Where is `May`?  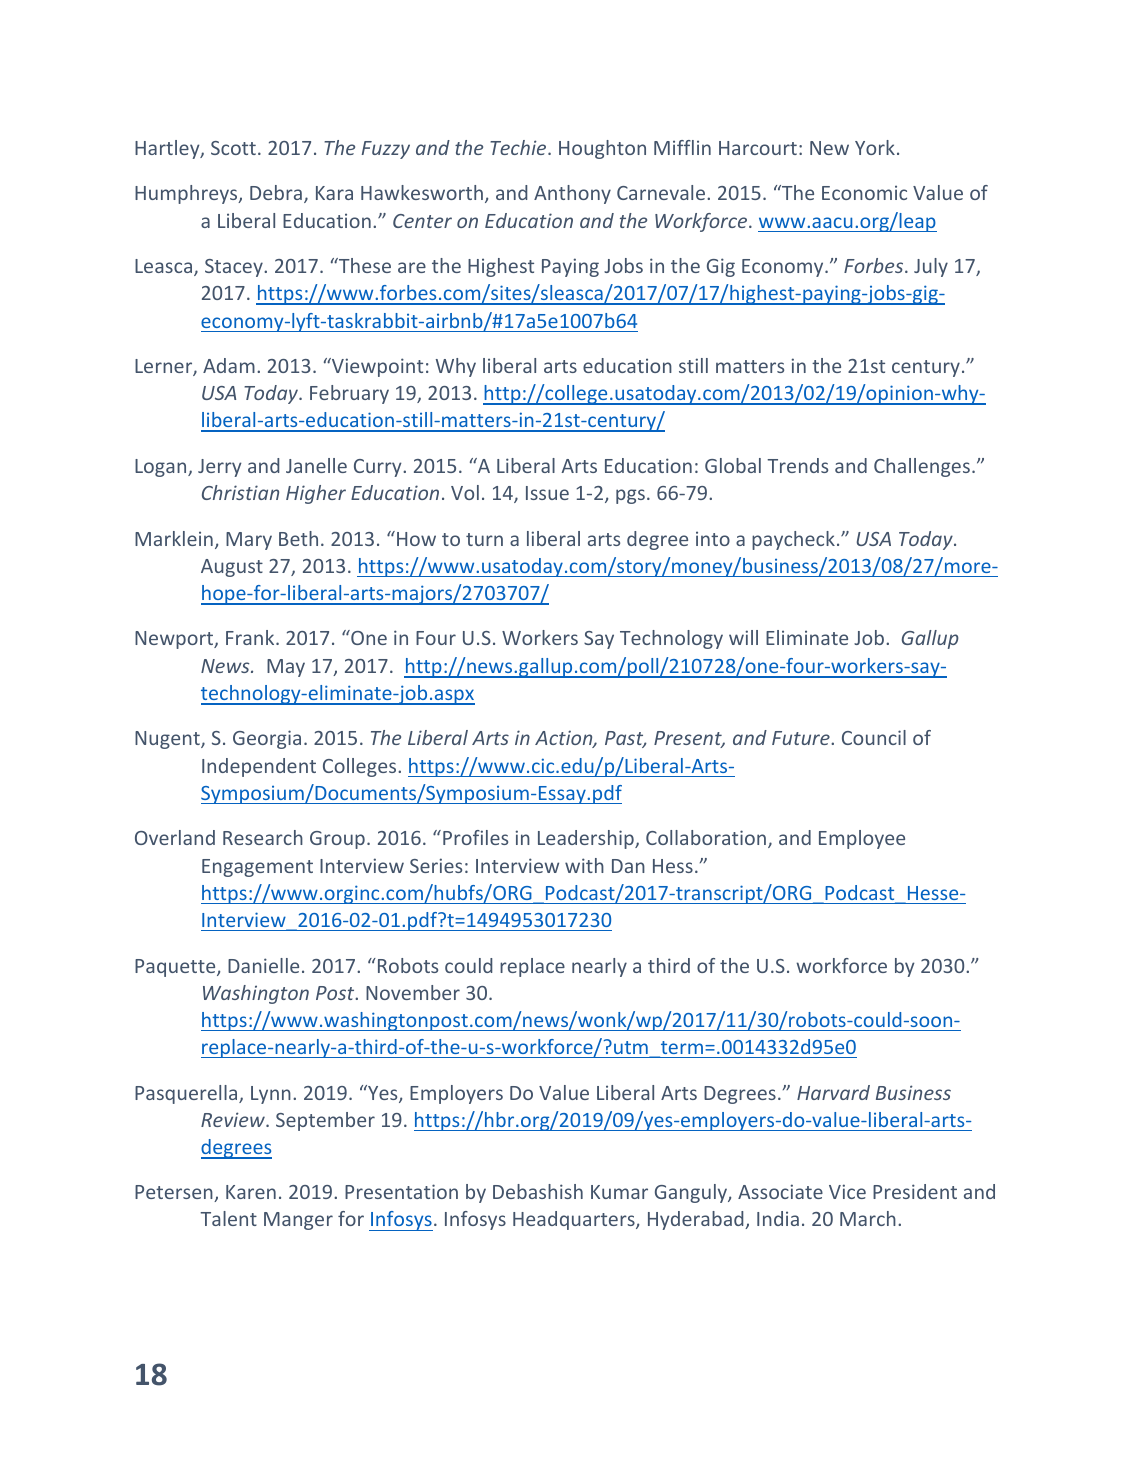
May is located at coordinates (286, 668).
